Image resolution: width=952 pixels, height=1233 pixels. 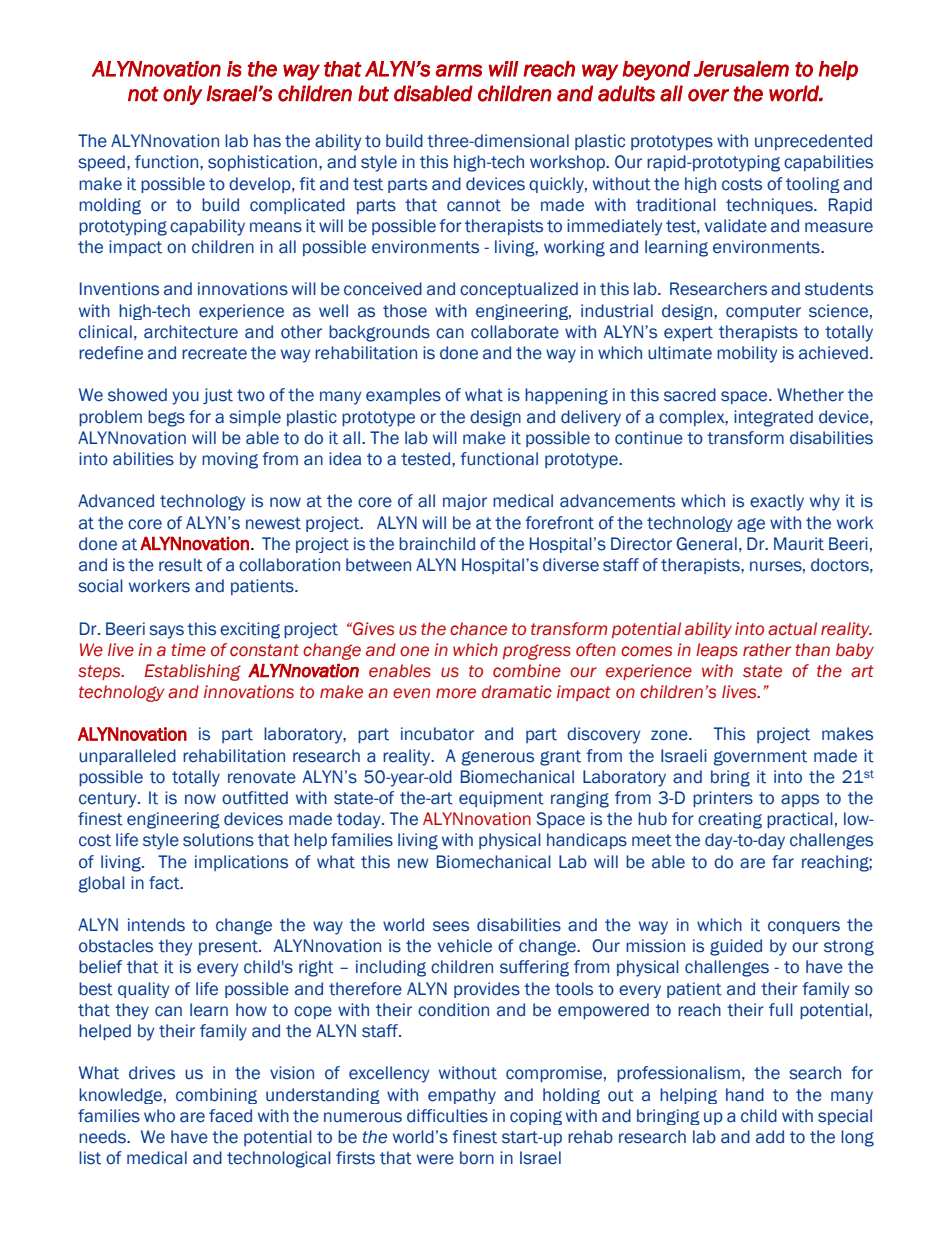 What do you see at coordinates (458, 70) in the document?
I see `arms` at bounding box center [458, 70].
